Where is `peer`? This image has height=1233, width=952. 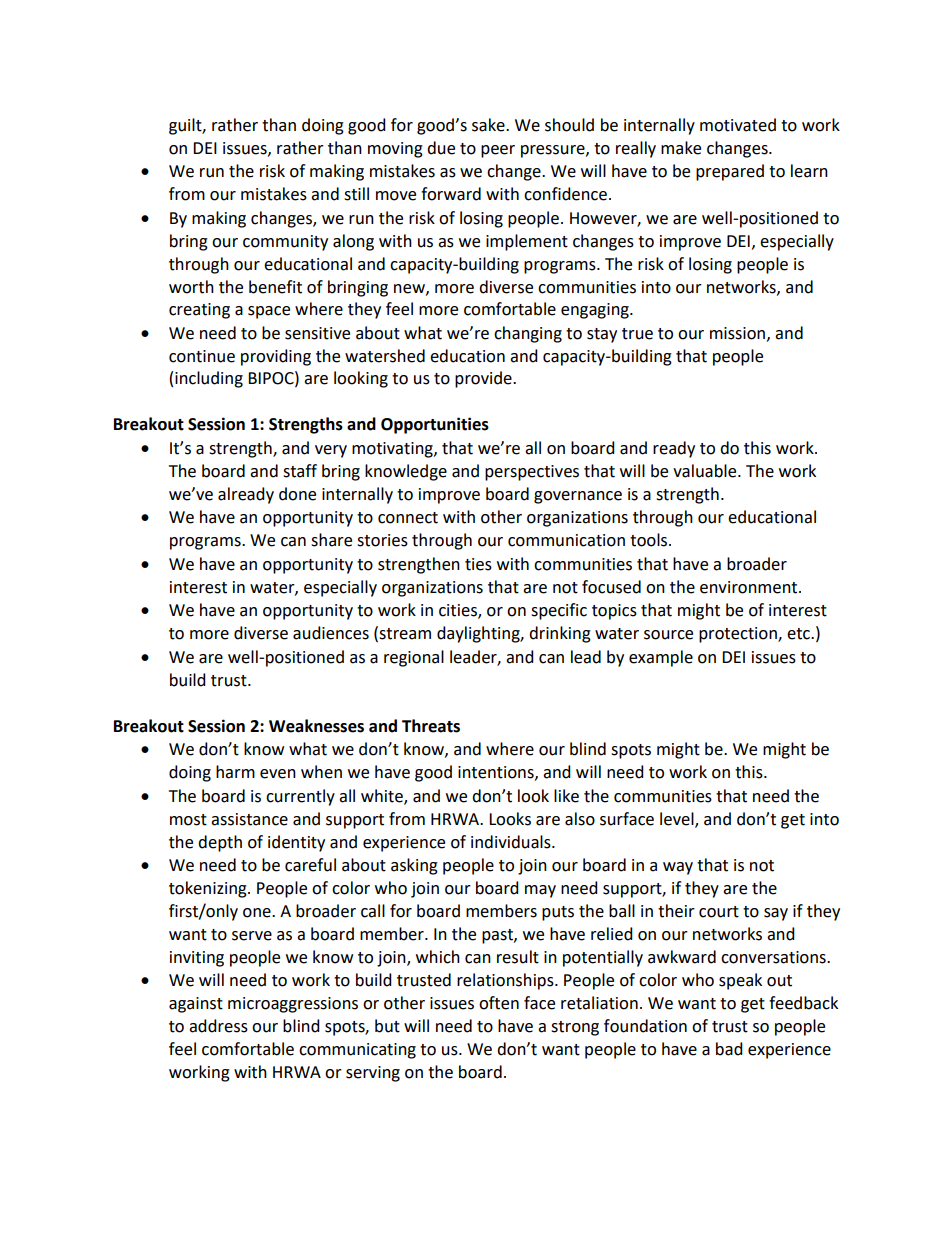
peer is located at coordinates (498, 151).
